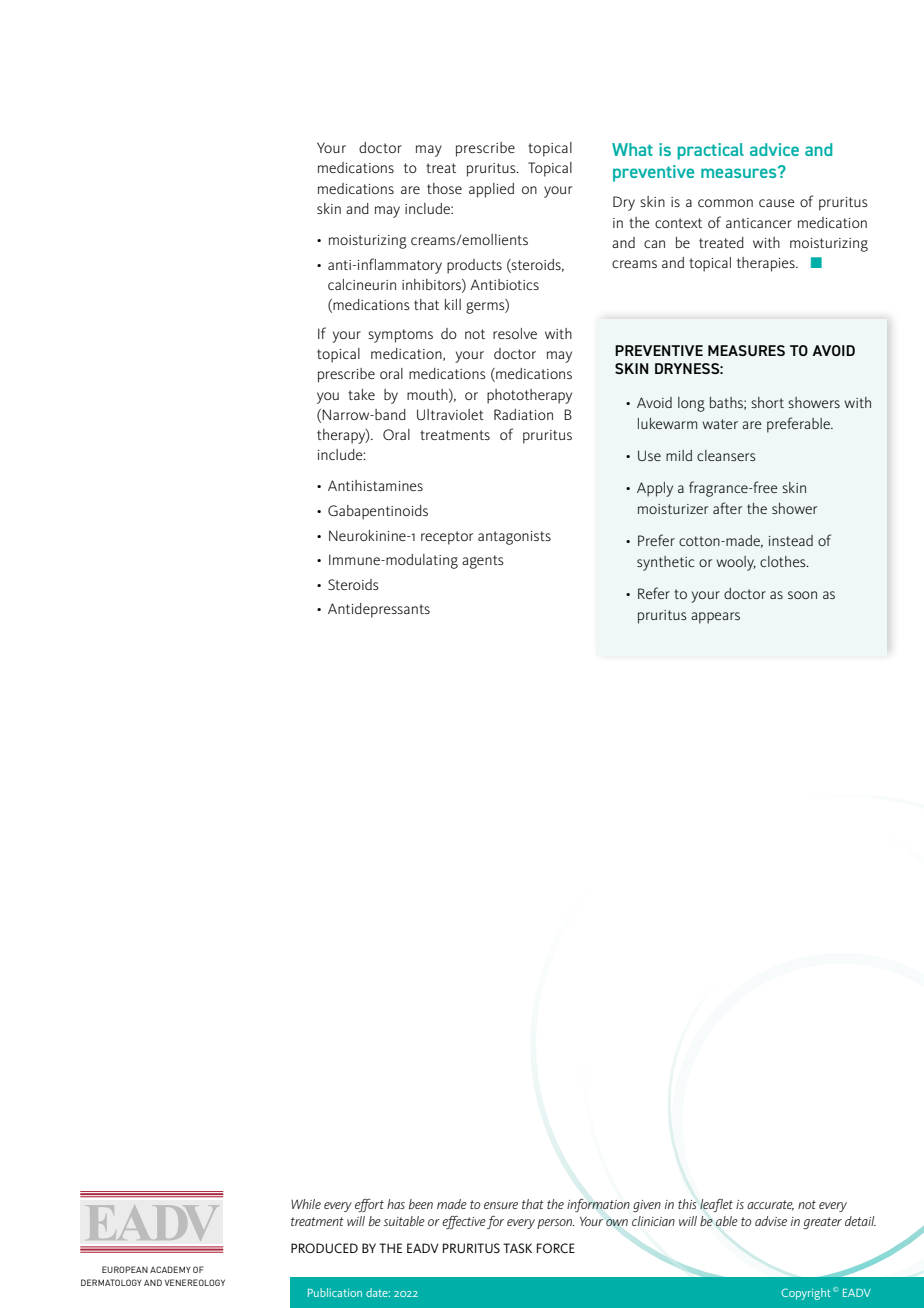 The width and height of the document is (924, 1308). What do you see at coordinates (491, 190) in the document?
I see `applied` at bounding box center [491, 190].
